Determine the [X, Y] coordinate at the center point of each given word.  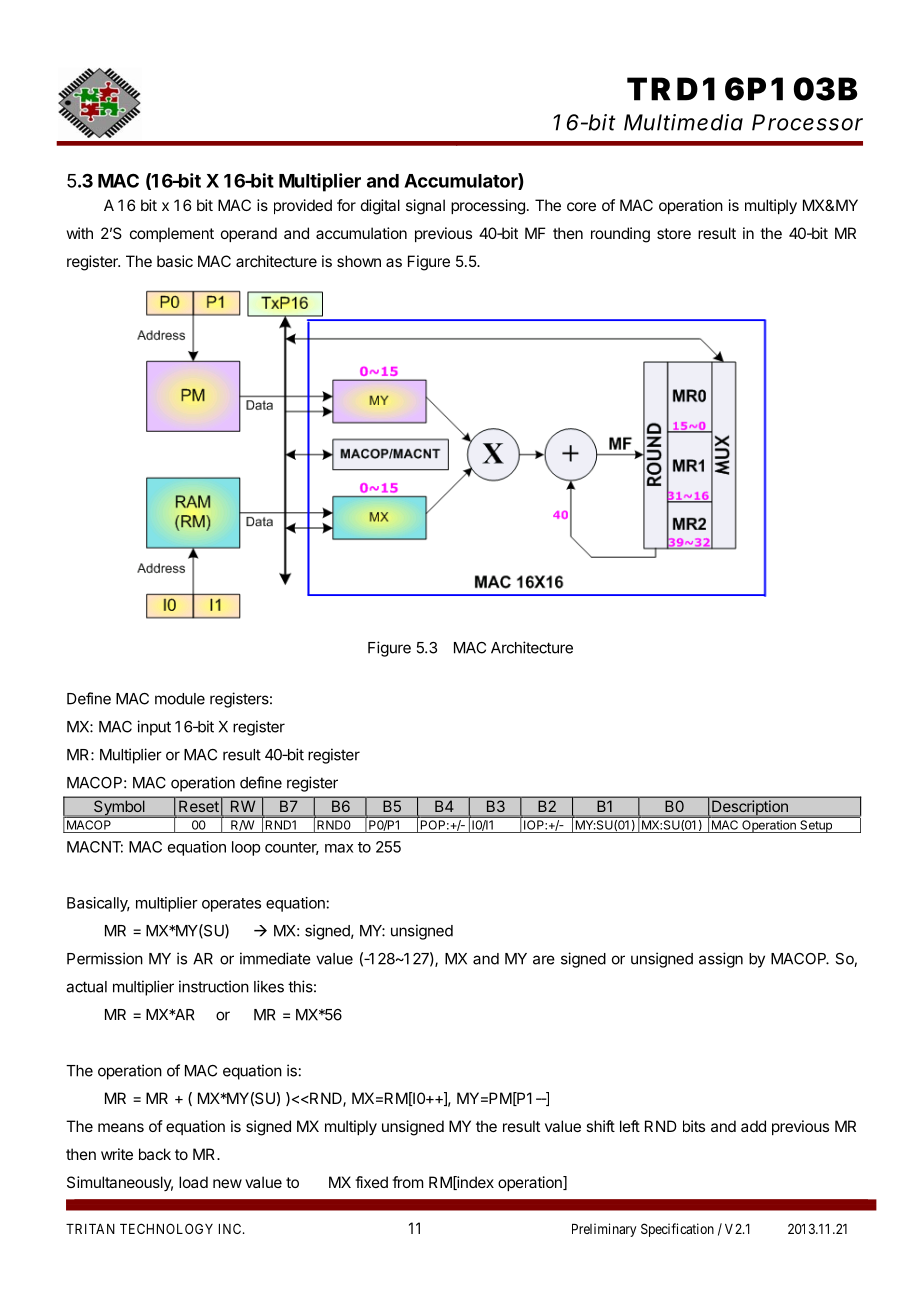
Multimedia [683, 122]
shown [359, 261]
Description [750, 809]
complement [172, 234]
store [674, 233]
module [180, 699]
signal [425, 207]
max [339, 848]
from [407, 1182]
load [193, 1182]
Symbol [119, 809]
